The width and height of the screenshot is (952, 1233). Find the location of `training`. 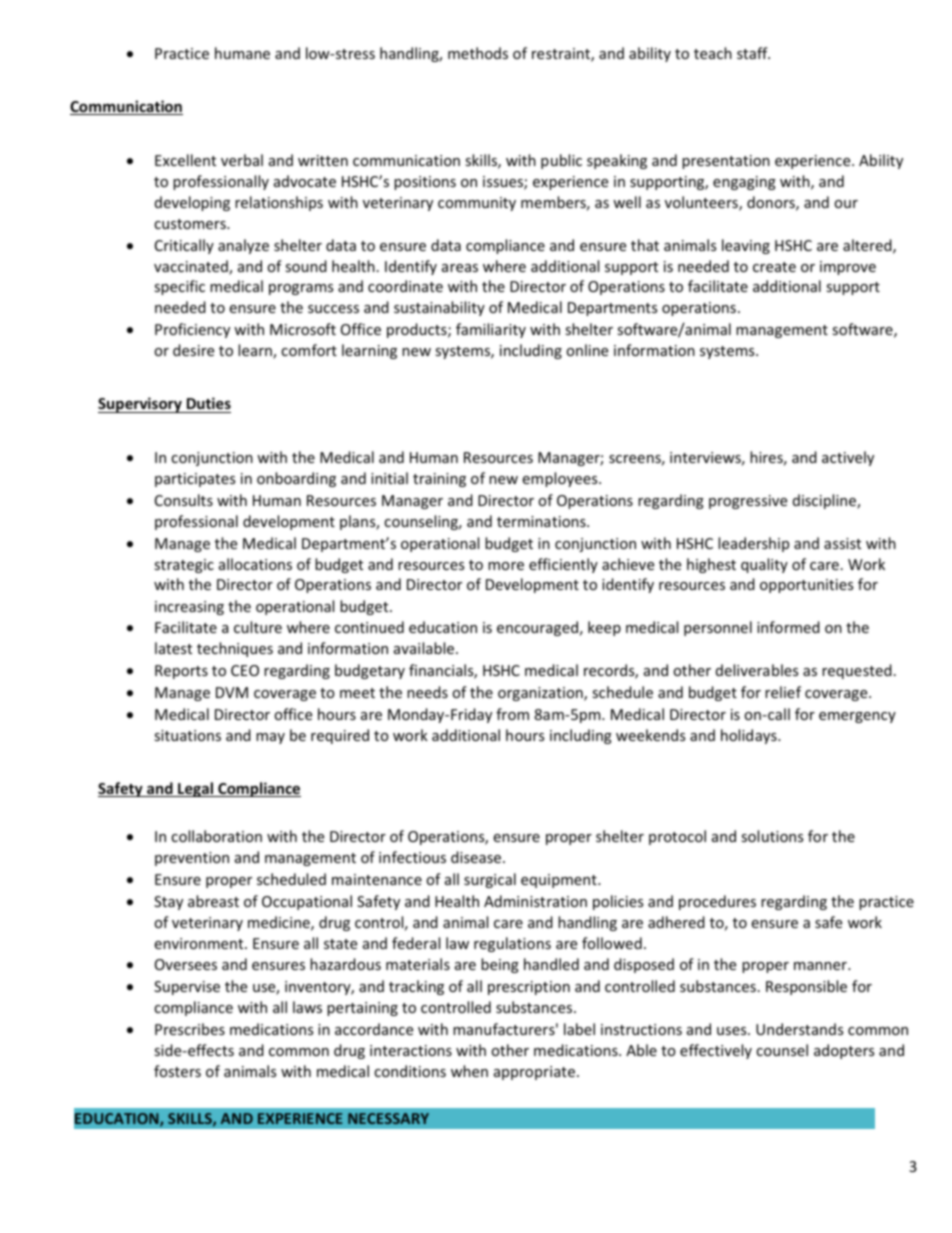

training is located at coordinates (439, 480).
